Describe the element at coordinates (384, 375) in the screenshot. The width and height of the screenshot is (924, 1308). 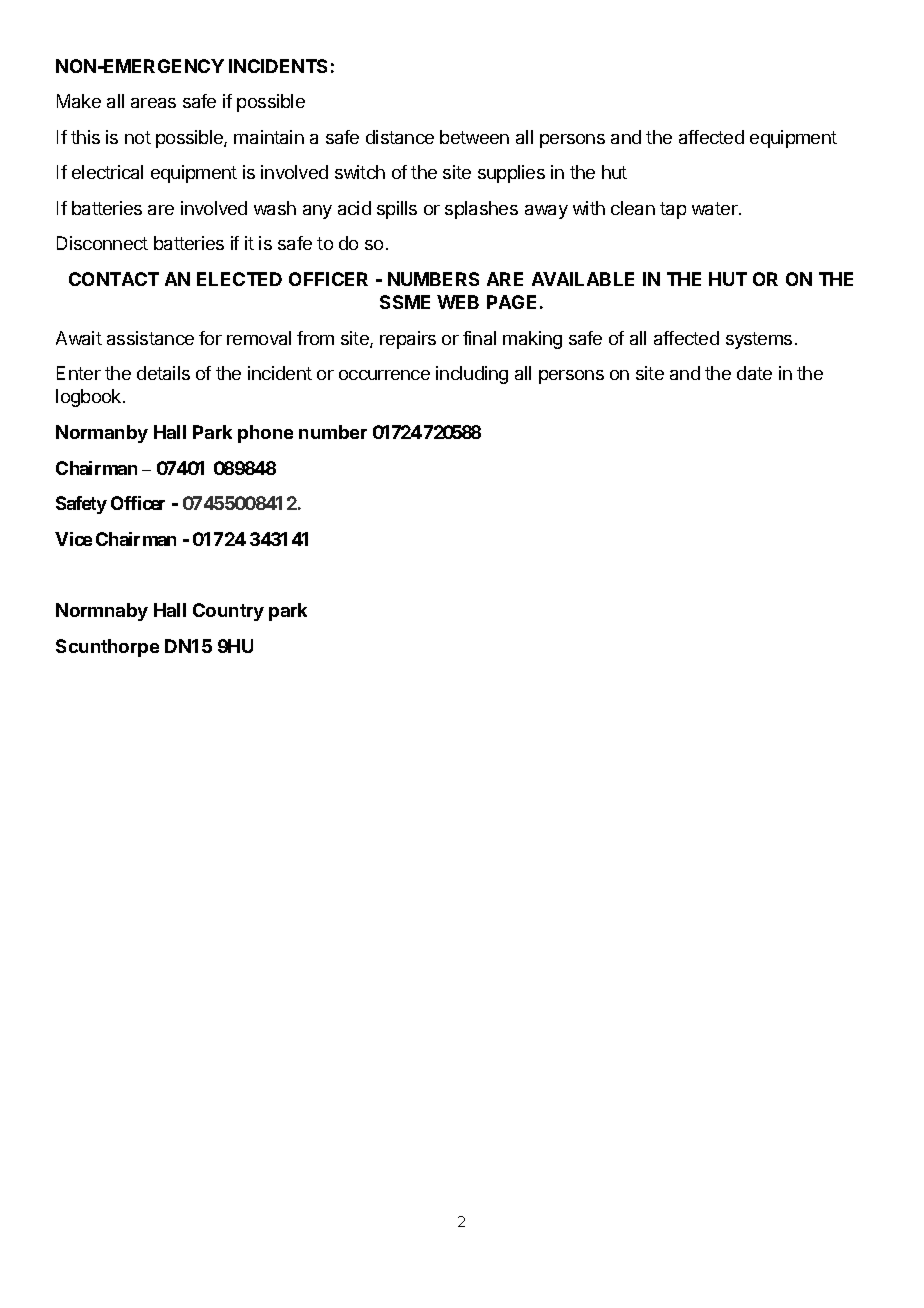
I see `occurrence` at that location.
